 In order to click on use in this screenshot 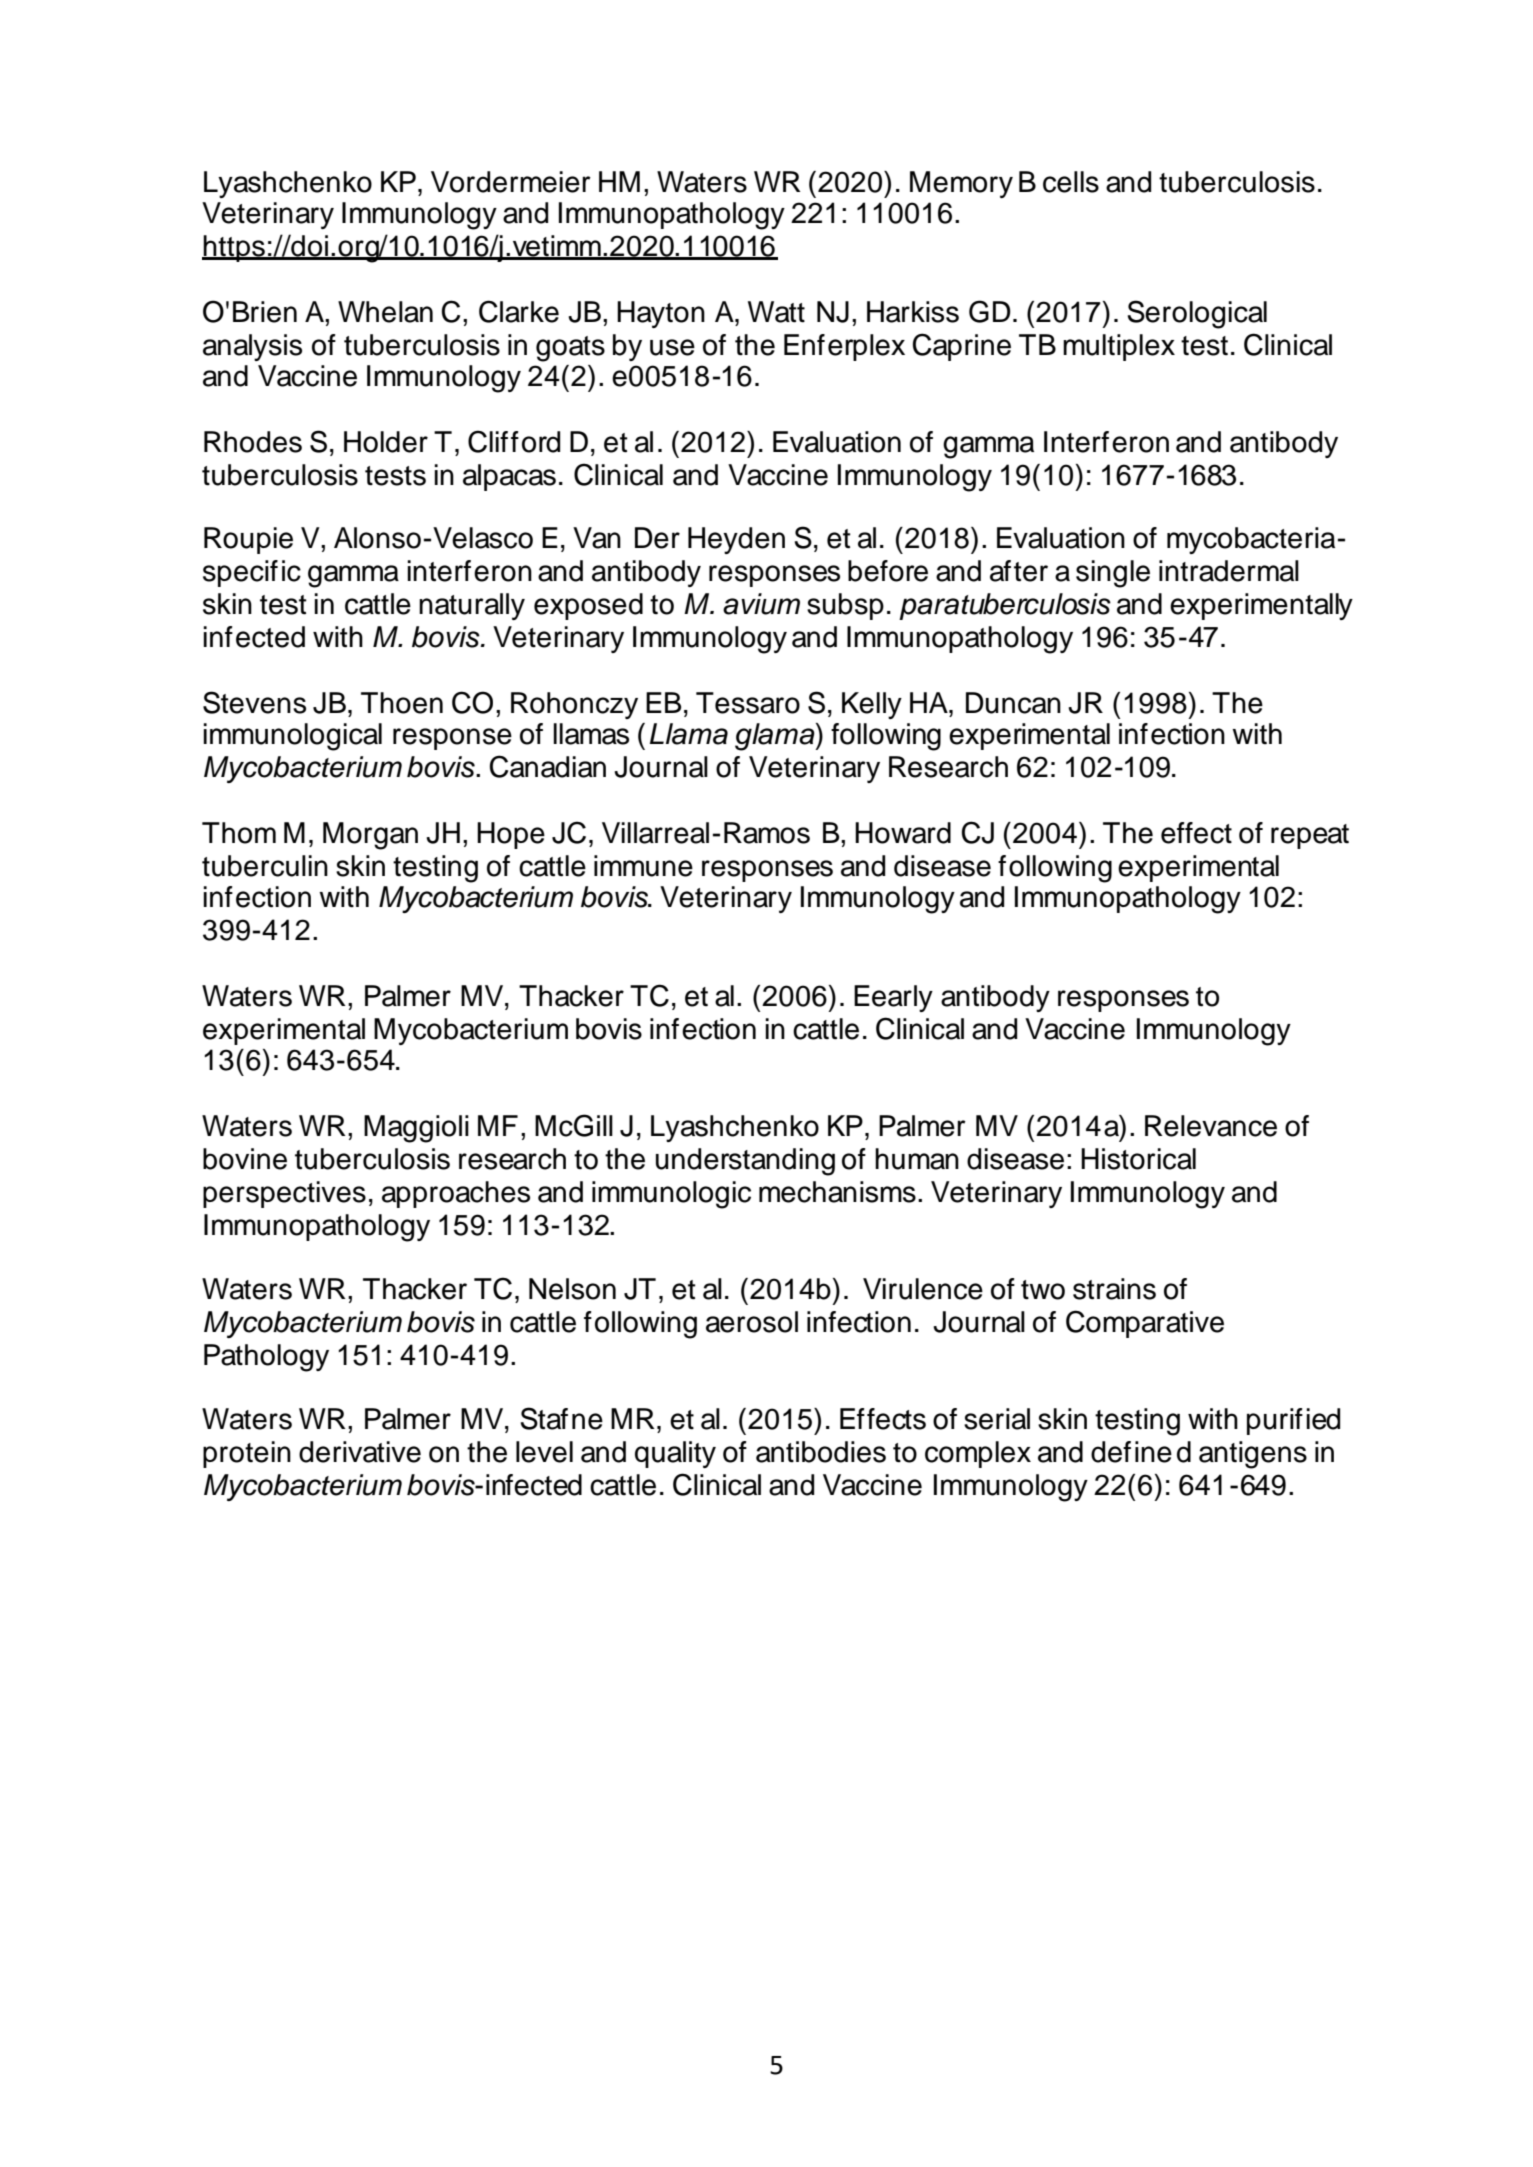, I will do `click(672, 347)`.
